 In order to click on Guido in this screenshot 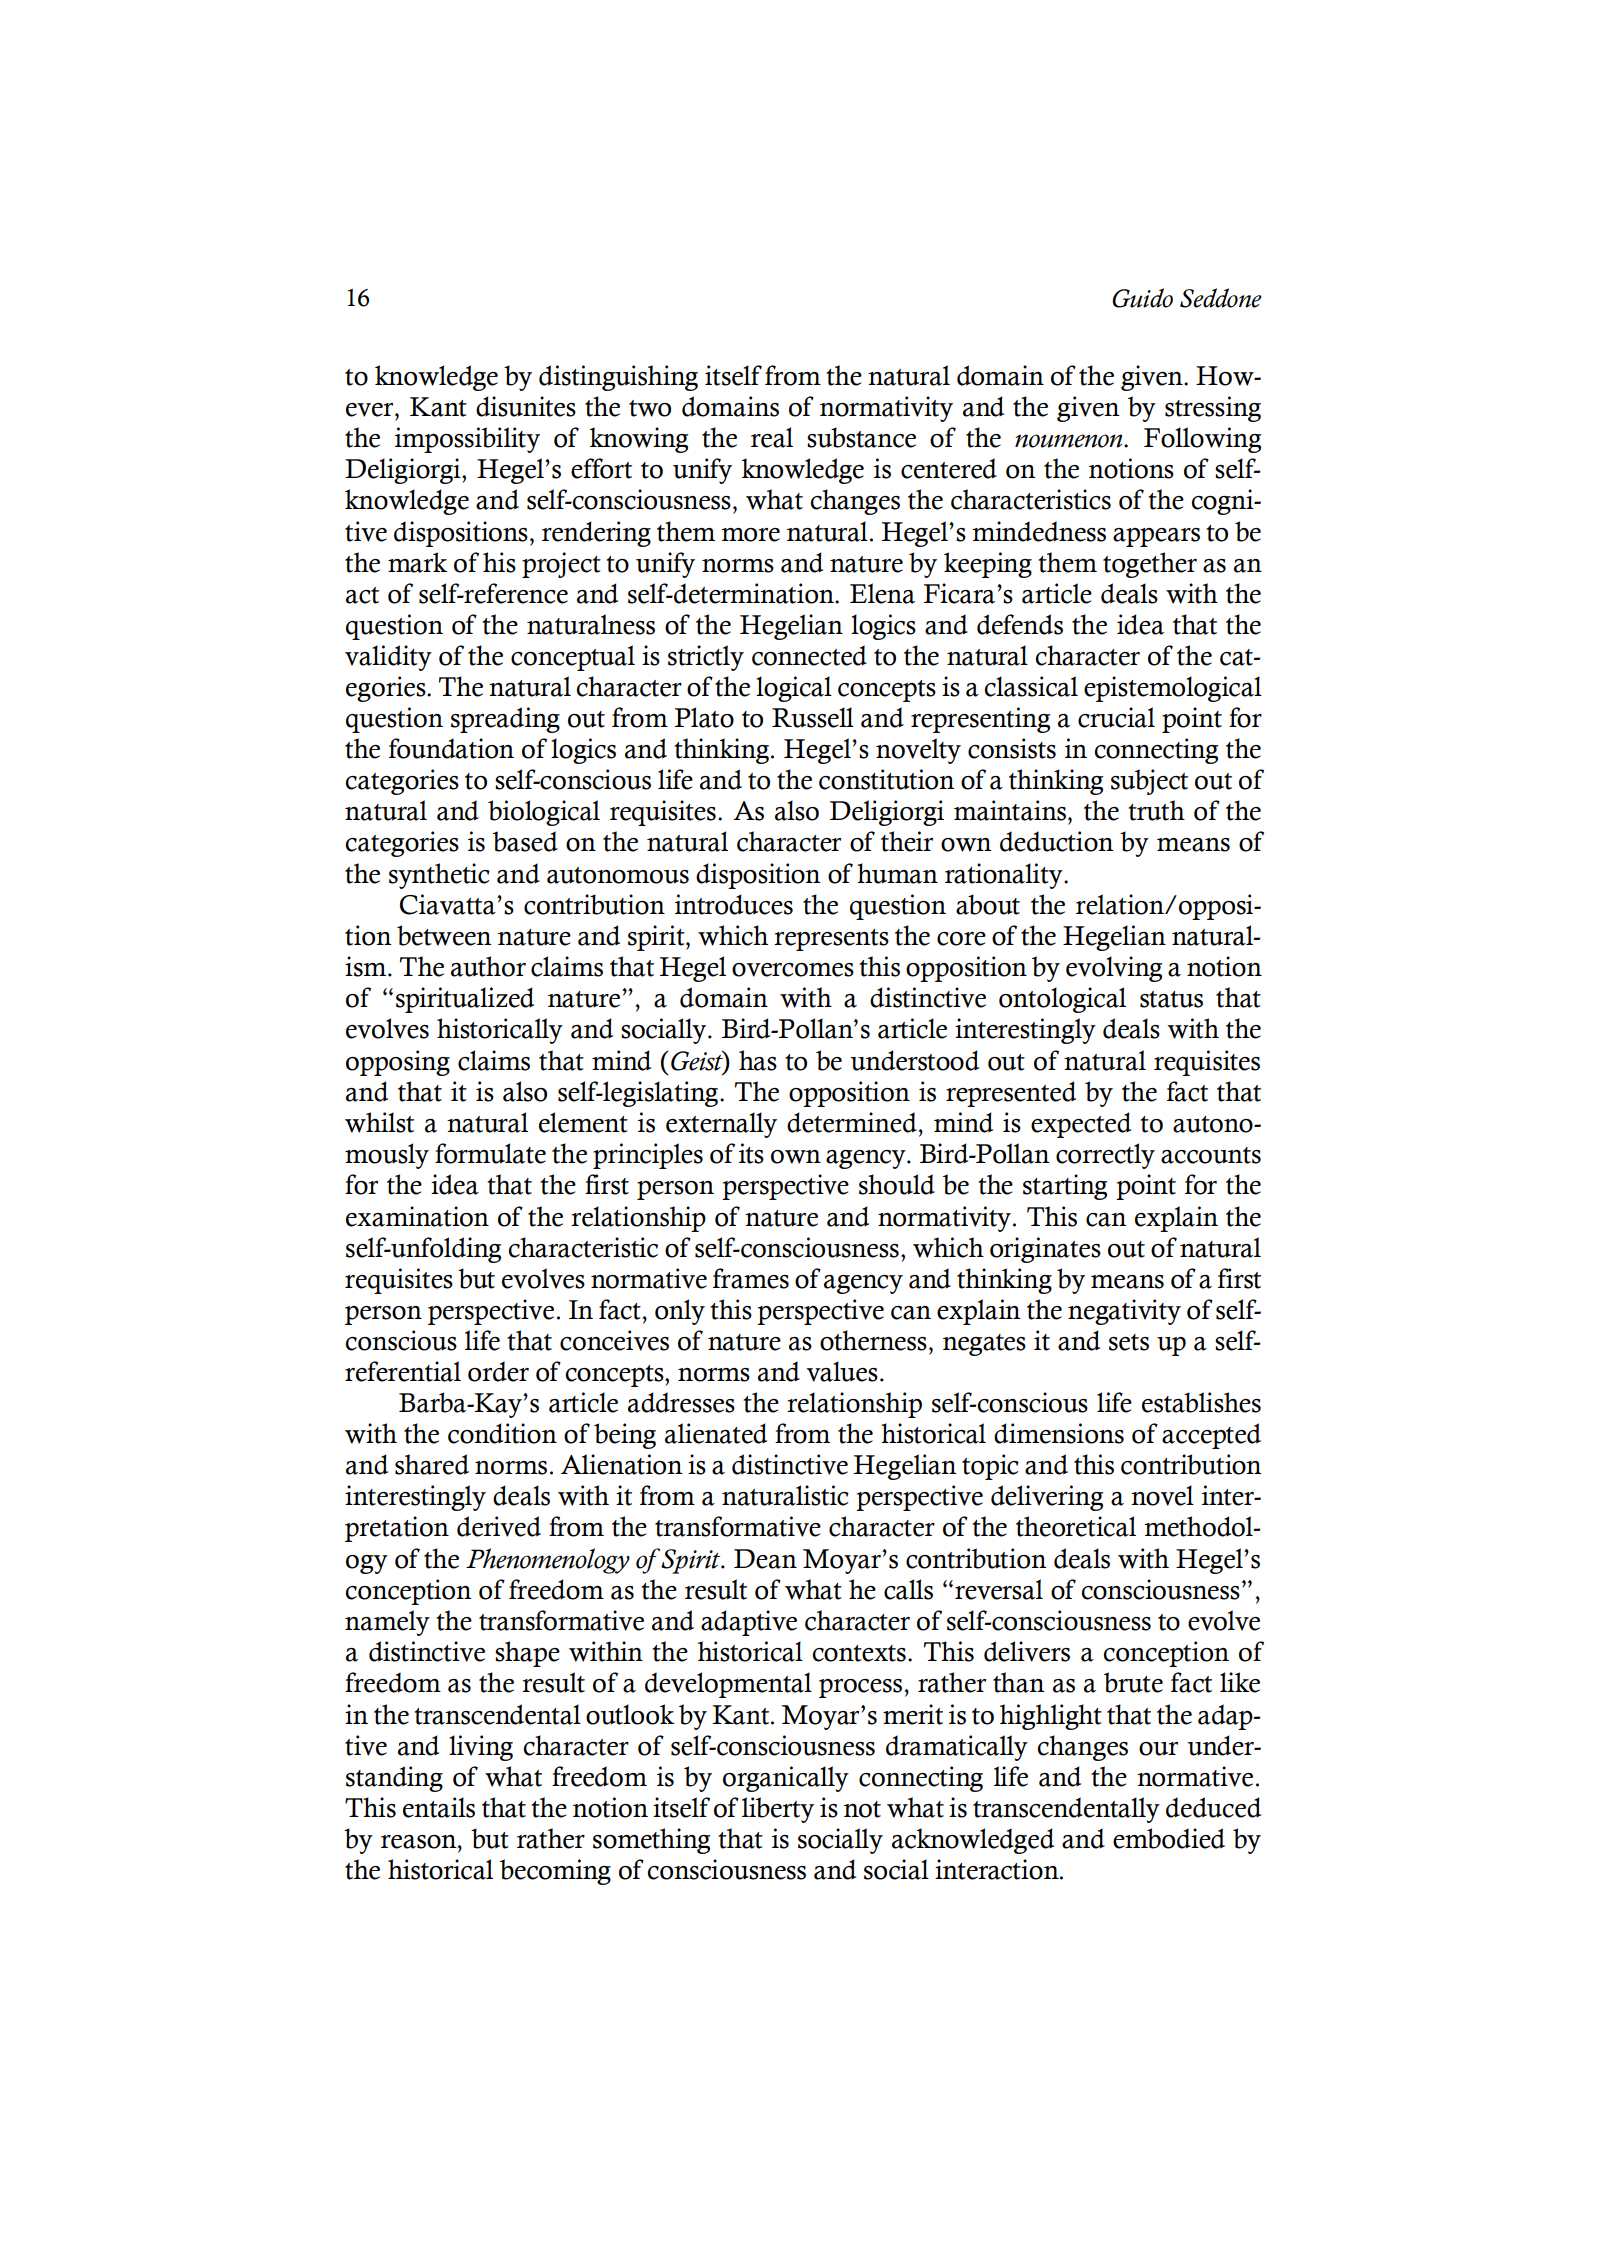, I will do `click(1142, 298)`.
